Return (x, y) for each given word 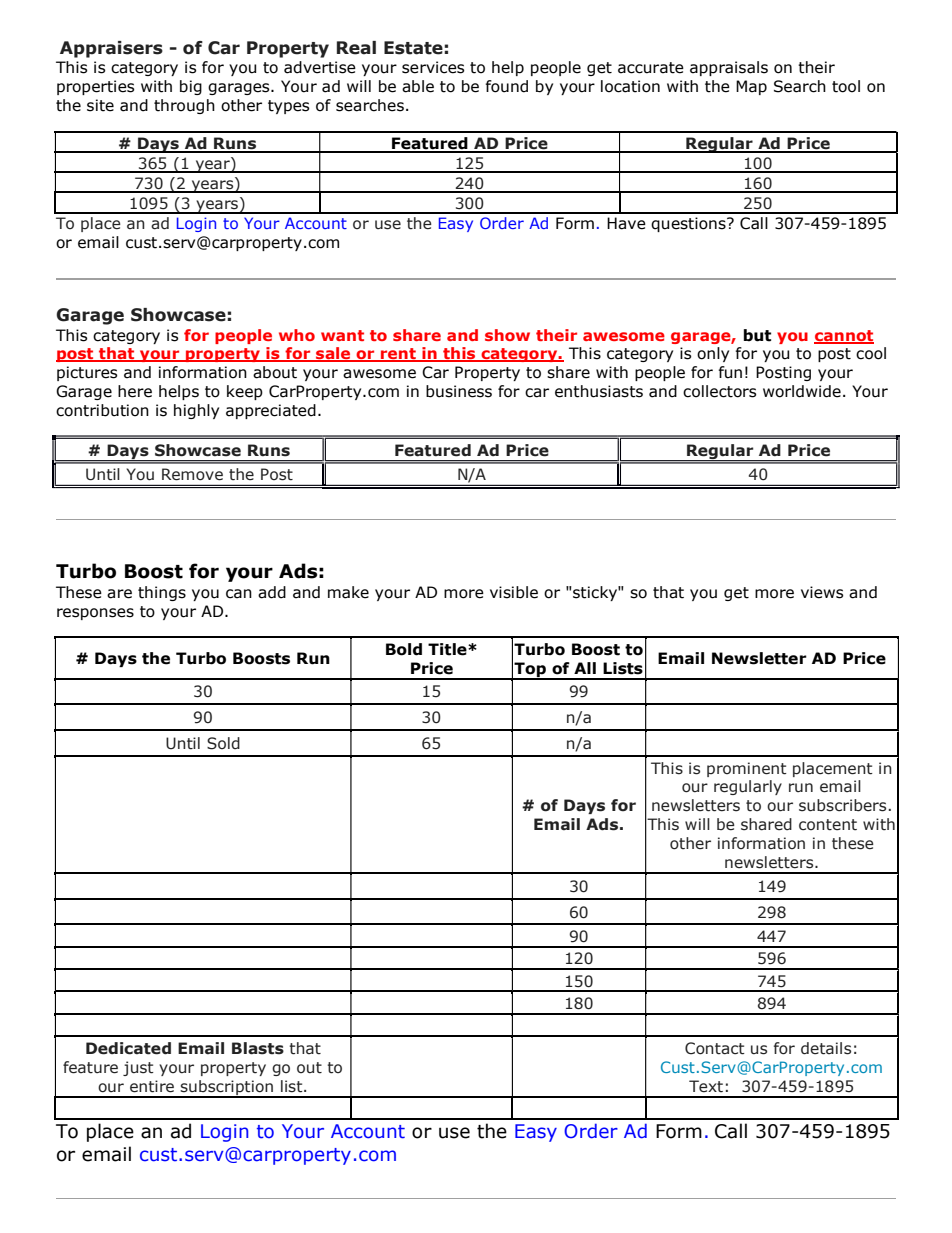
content (828, 825)
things (162, 593)
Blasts (258, 1048)
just (138, 1068)
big (191, 87)
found (506, 86)
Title (448, 649)
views (822, 592)
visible (514, 592)
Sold (223, 743)
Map (751, 87)
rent (398, 355)
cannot (844, 336)
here (135, 391)
